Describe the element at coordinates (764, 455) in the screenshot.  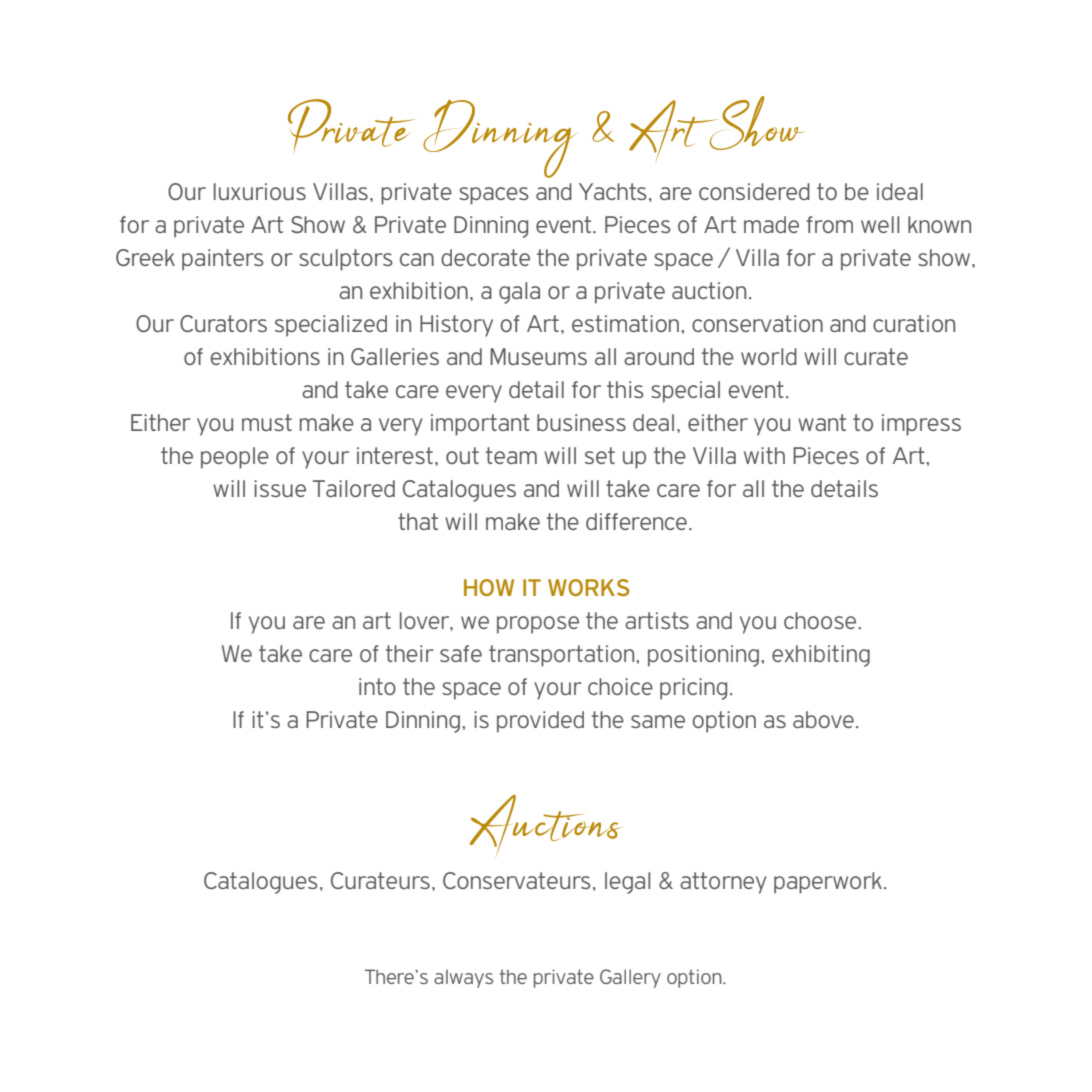
I see `with` at that location.
